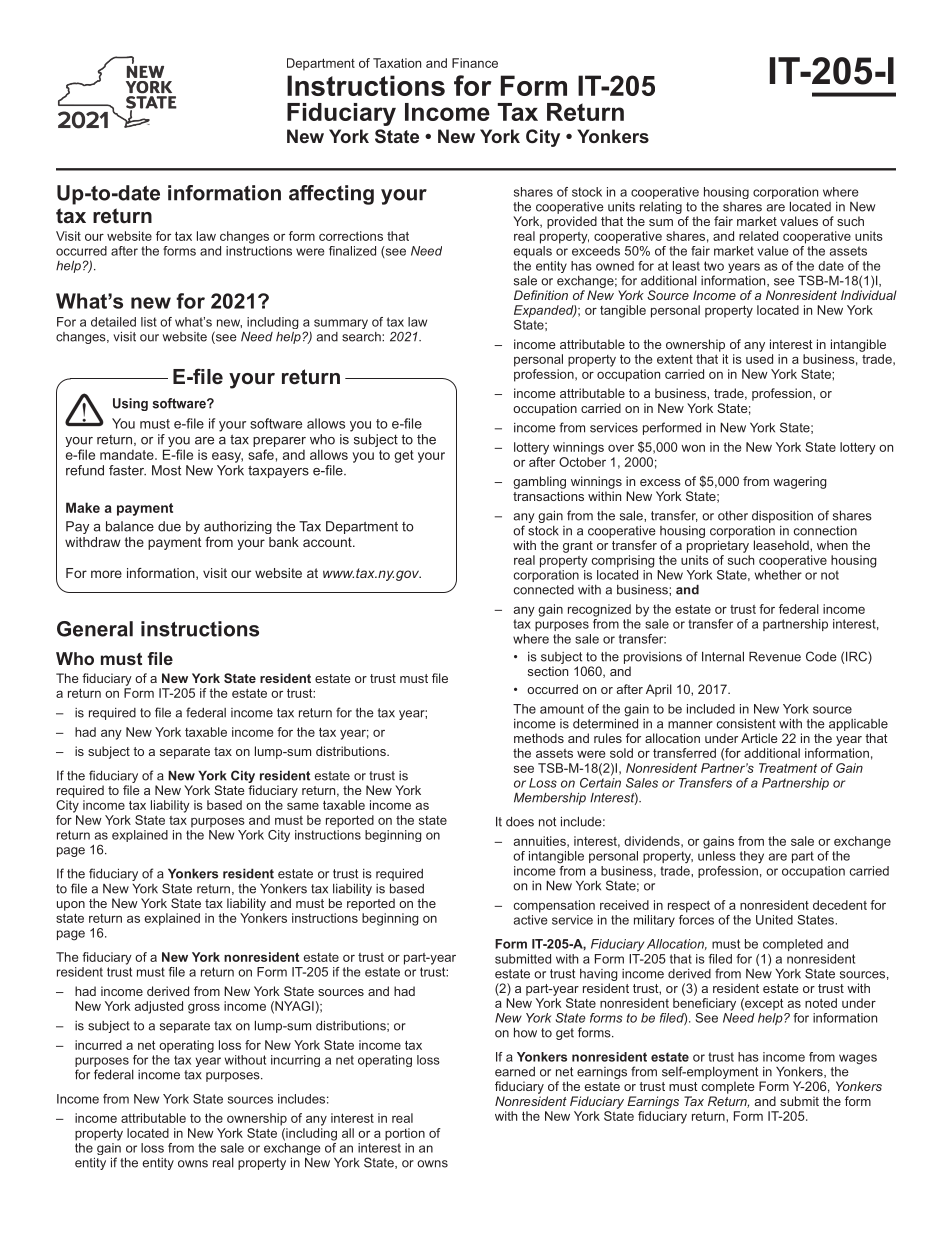 This page has height=1233, width=952. I want to click on Finance, so click(475, 63).
